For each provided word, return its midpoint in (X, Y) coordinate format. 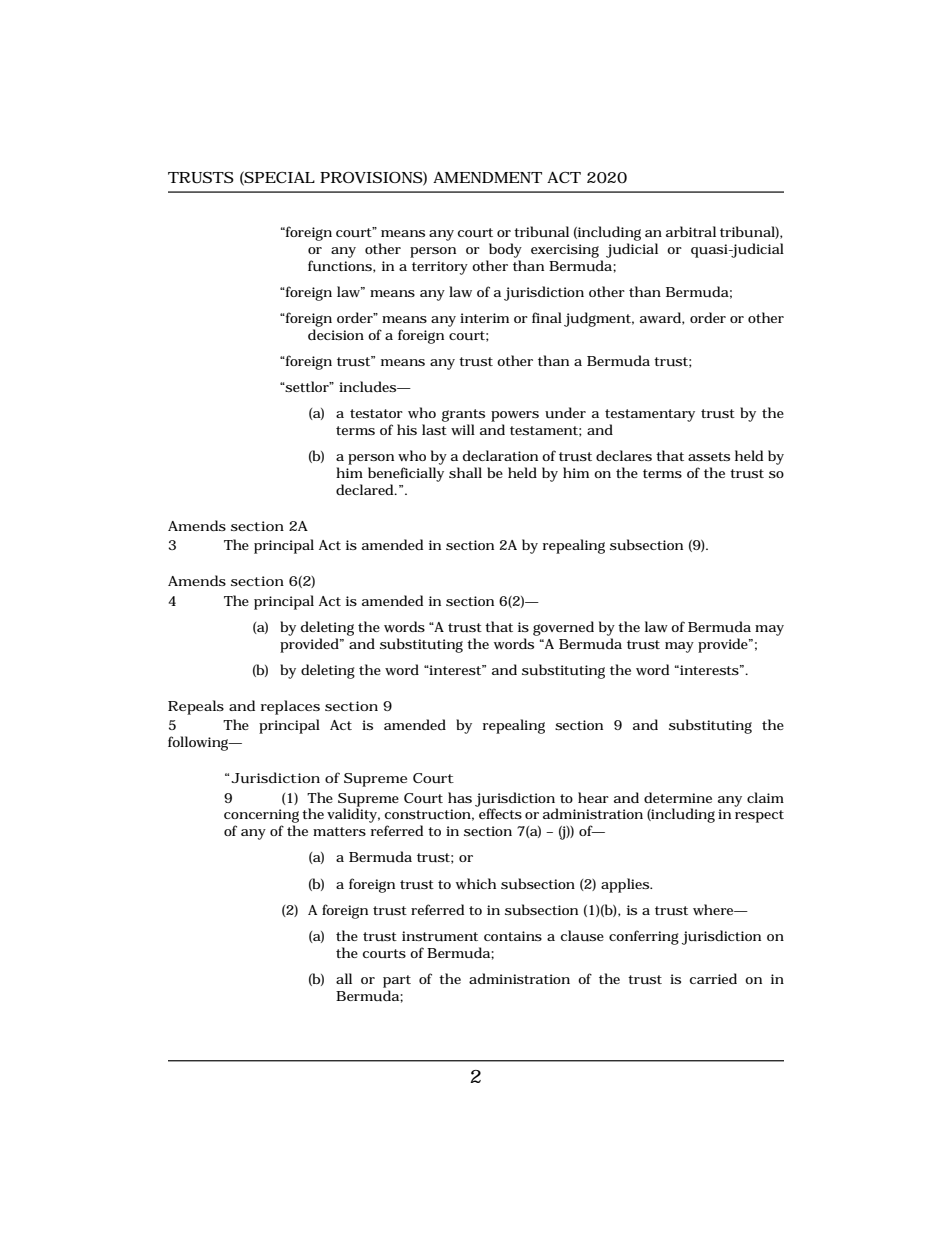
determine (678, 797)
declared (366, 489)
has (460, 797)
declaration (500, 455)
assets (709, 456)
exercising (565, 251)
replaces (290, 707)
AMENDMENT (487, 177)
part (397, 981)
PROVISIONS (371, 178)
